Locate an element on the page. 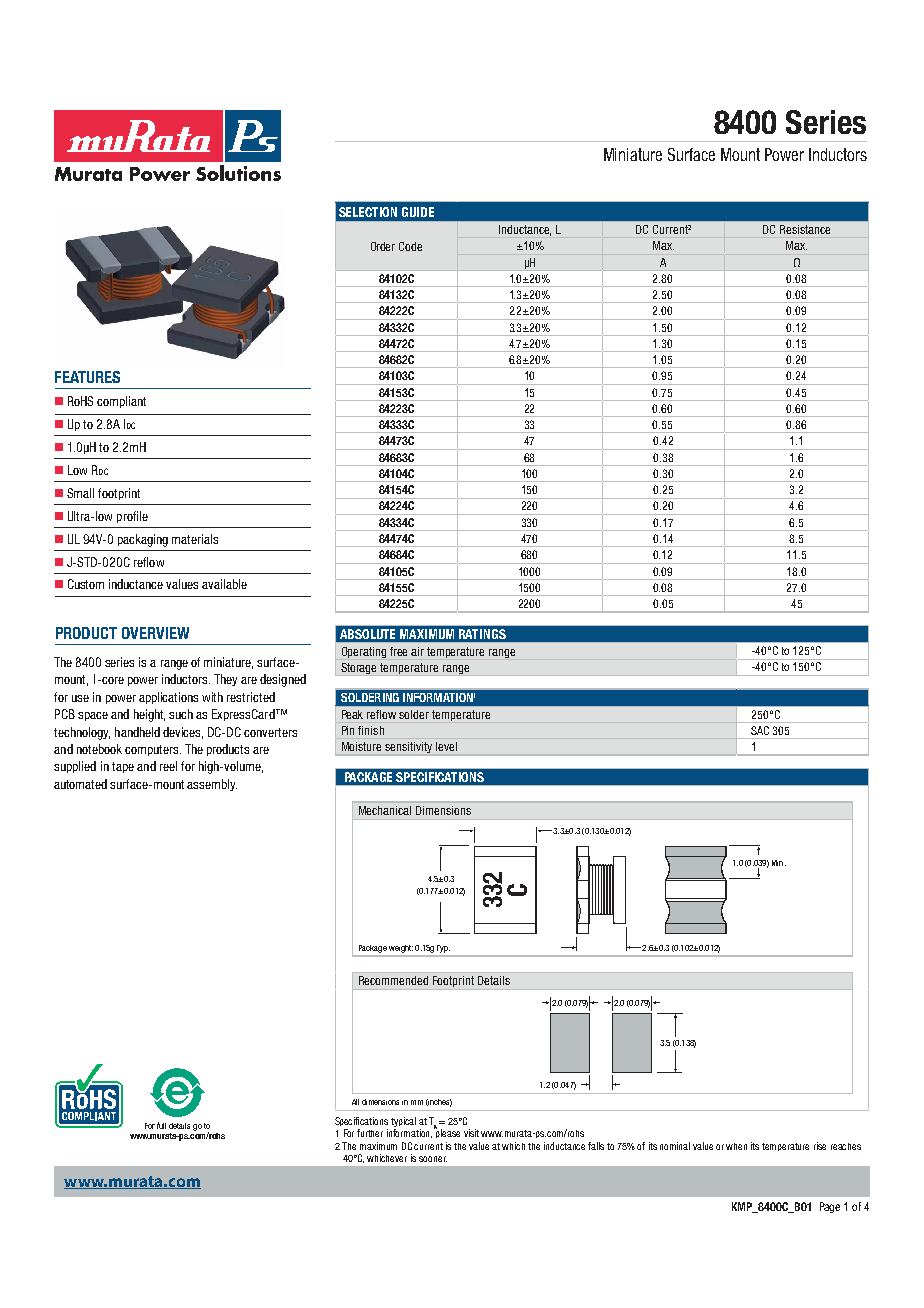 This document has width=924, height=1308. SELECTION is located at coordinates (368, 212).
